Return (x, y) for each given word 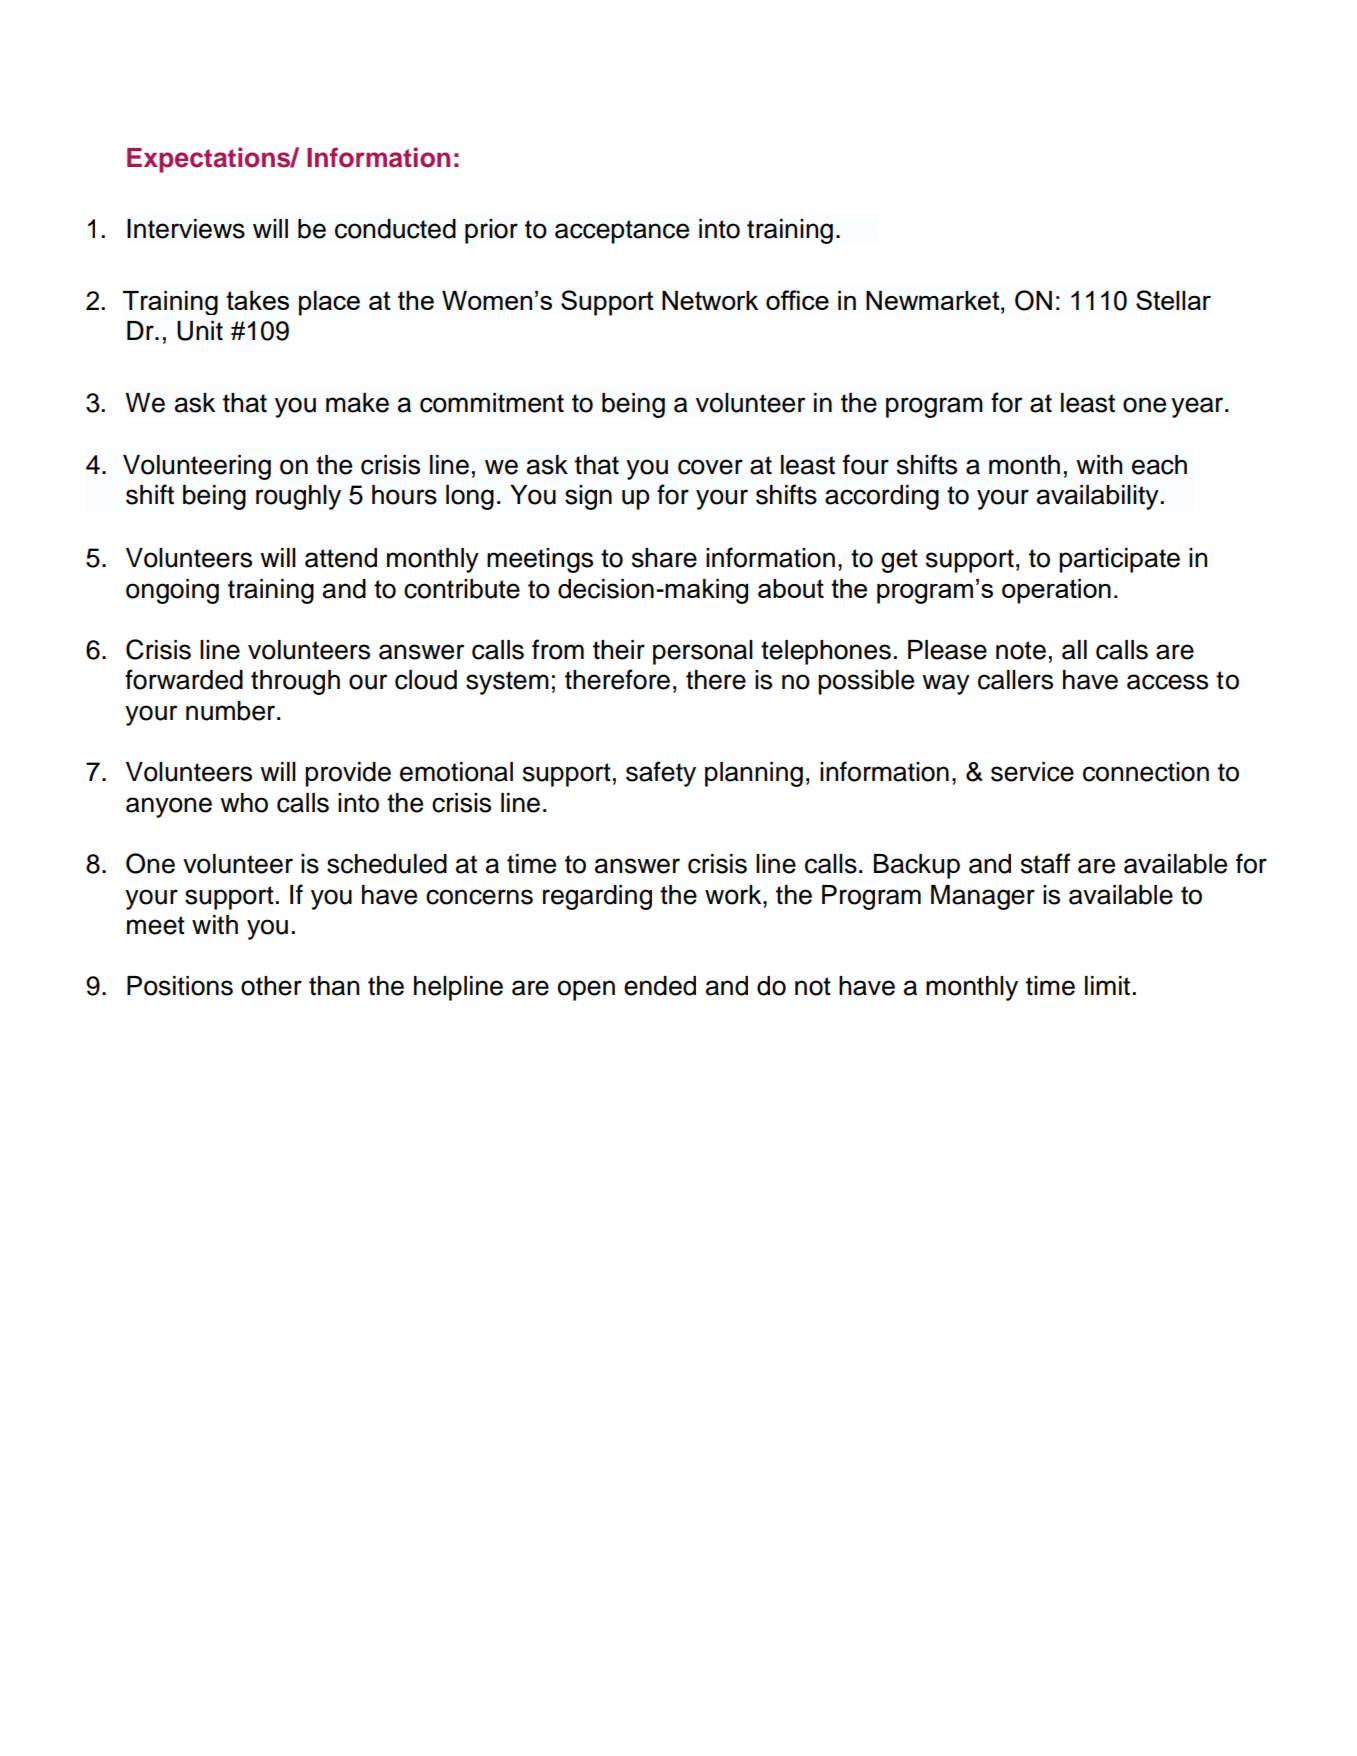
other (271, 986)
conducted (395, 229)
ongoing (172, 591)
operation (1056, 591)
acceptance (622, 232)
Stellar (1173, 300)
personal (703, 652)
